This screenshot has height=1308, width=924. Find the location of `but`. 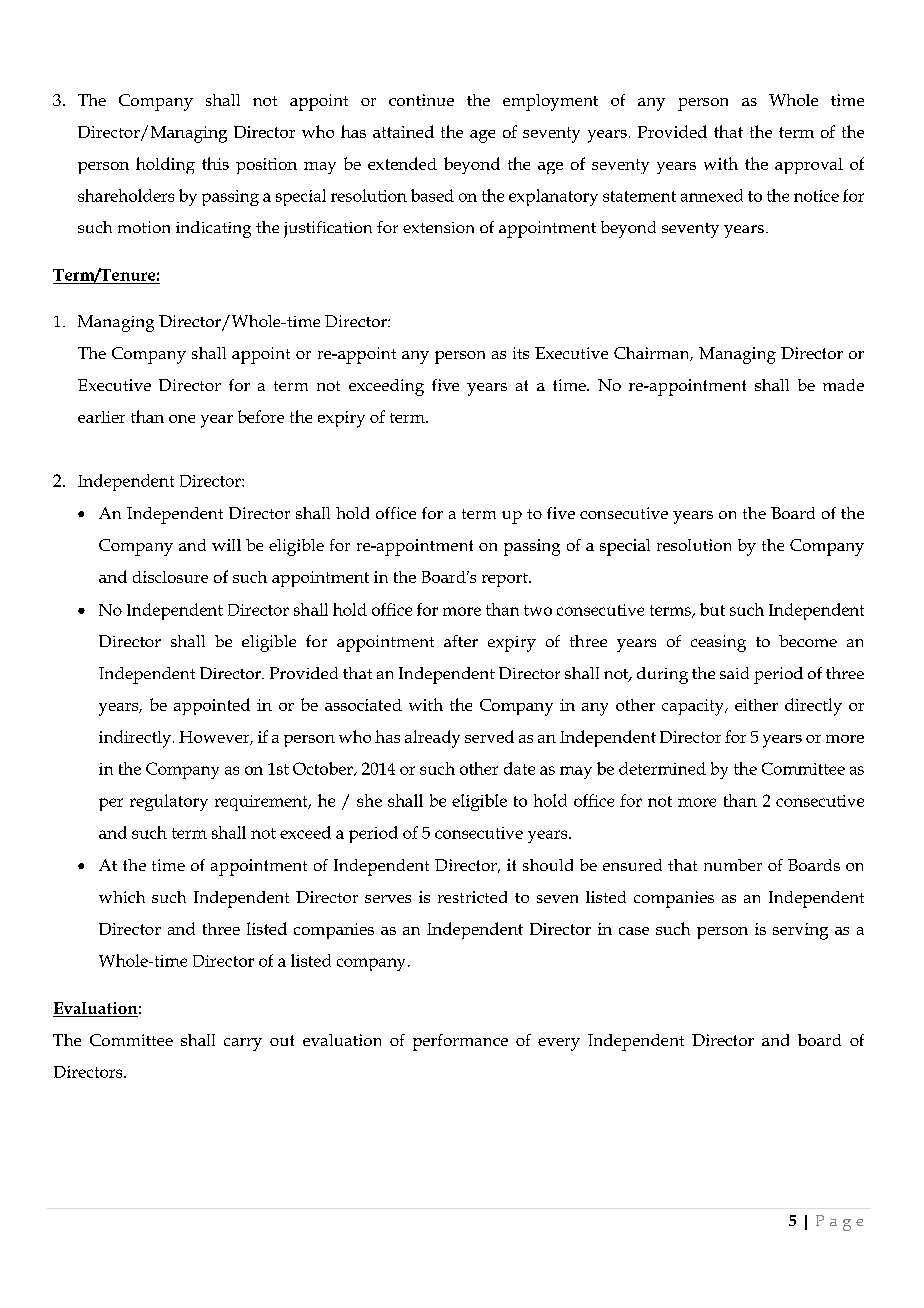

but is located at coordinates (712, 609).
